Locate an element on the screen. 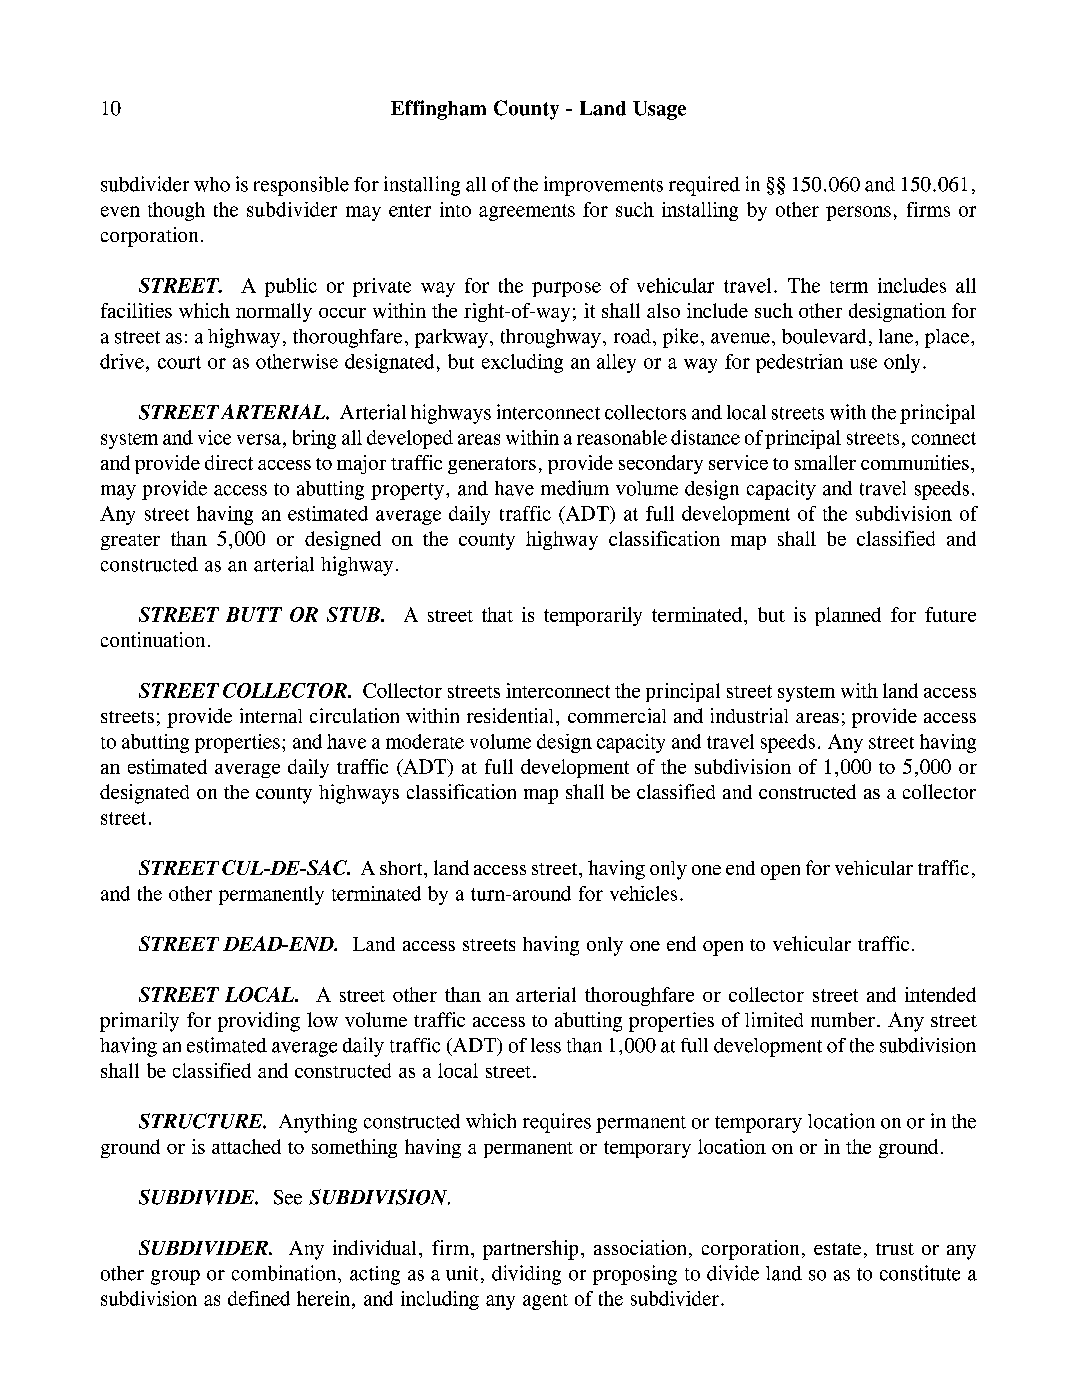 The image size is (1077, 1393). estate is located at coordinates (837, 1249).
